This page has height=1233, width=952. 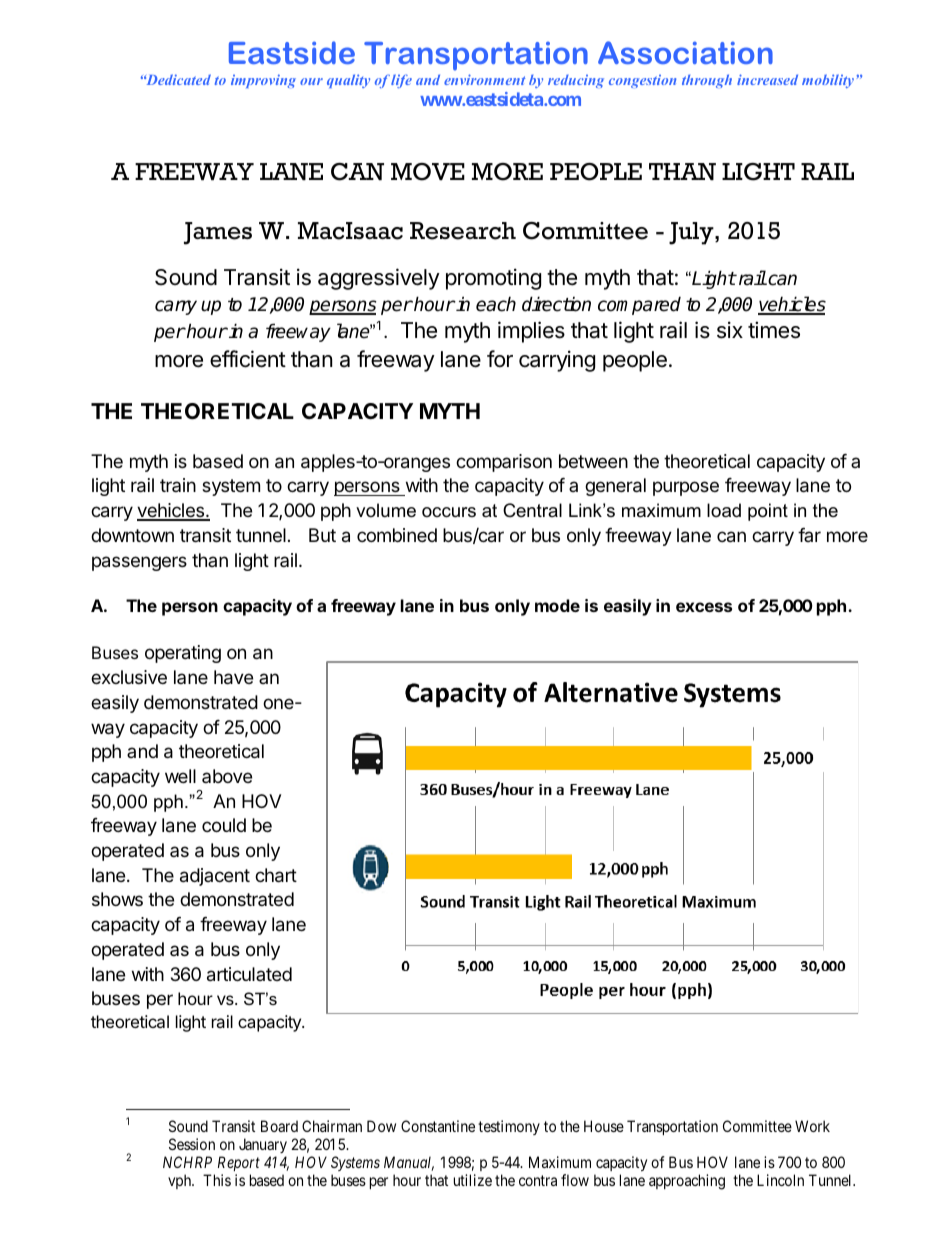 What do you see at coordinates (215, 877) in the page?
I see `adjacent` at bounding box center [215, 877].
